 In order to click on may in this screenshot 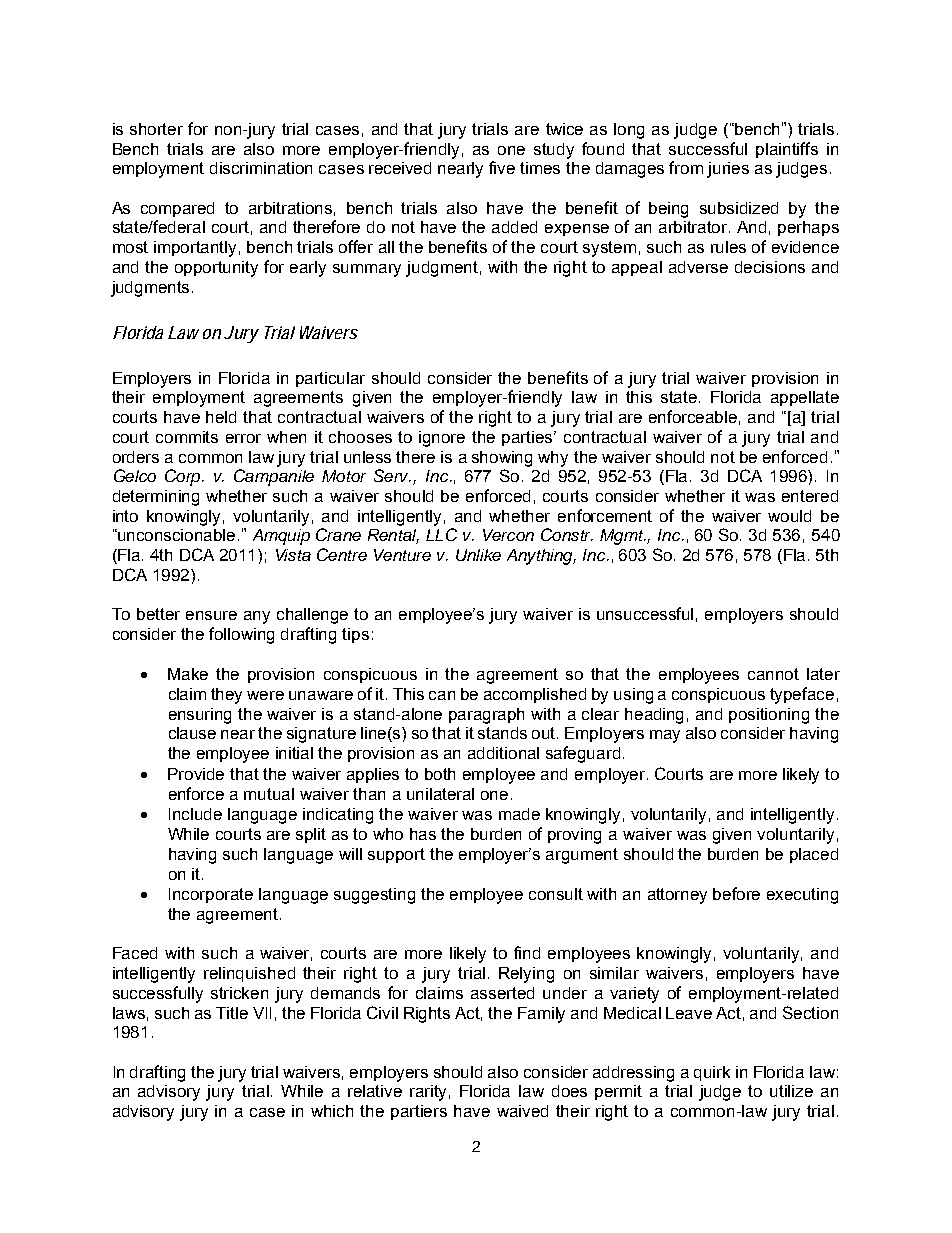, I will do `click(665, 736)`.
